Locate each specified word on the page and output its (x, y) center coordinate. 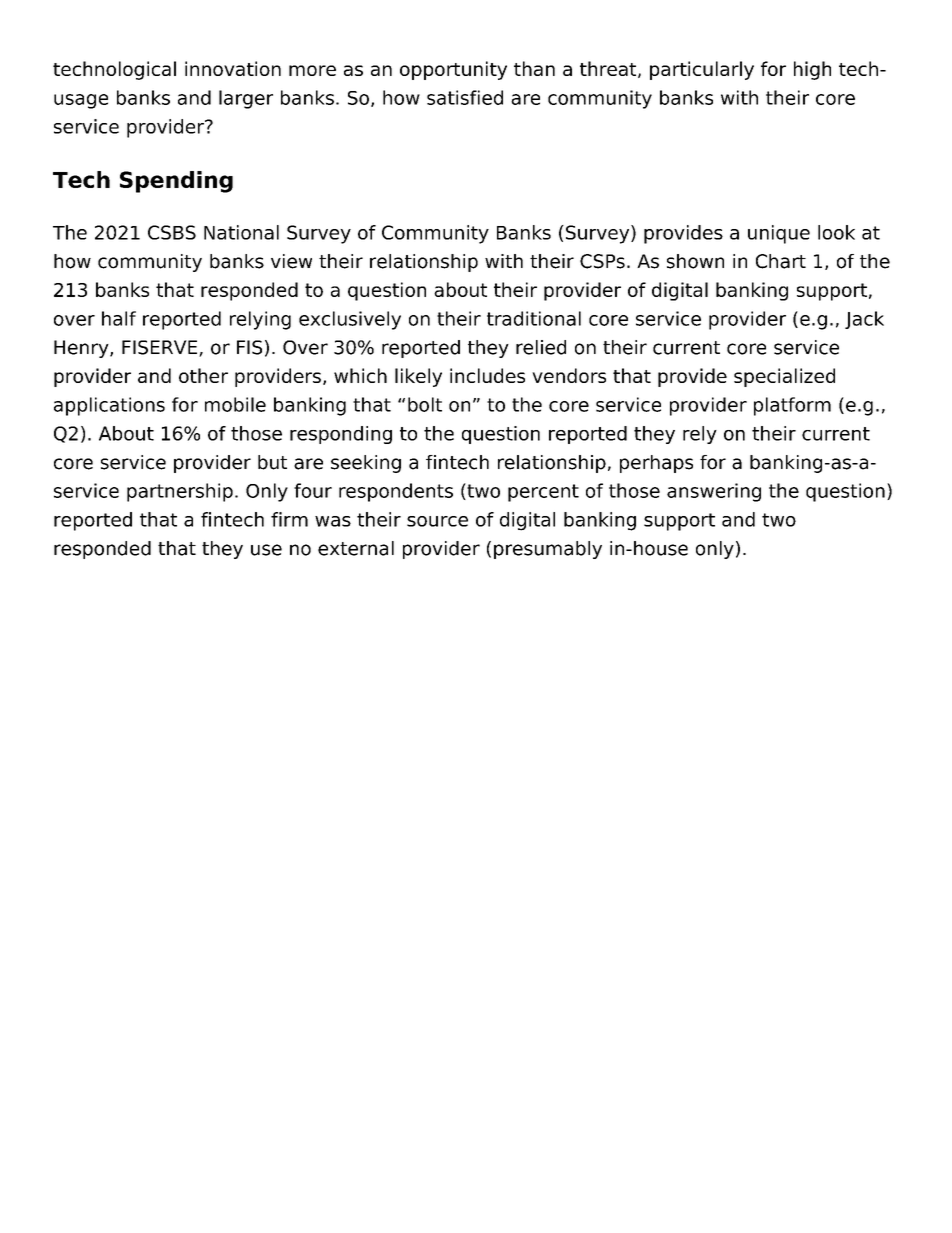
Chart (781, 261)
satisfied (465, 97)
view (291, 261)
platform (792, 406)
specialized (784, 377)
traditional (534, 318)
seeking (366, 464)
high (812, 70)
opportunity (453, 70)
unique (779, 234)
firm (289, 519)
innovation (233, 68)
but (272, 462)
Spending (176, 182)
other (203, 375)
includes (487, 375)
